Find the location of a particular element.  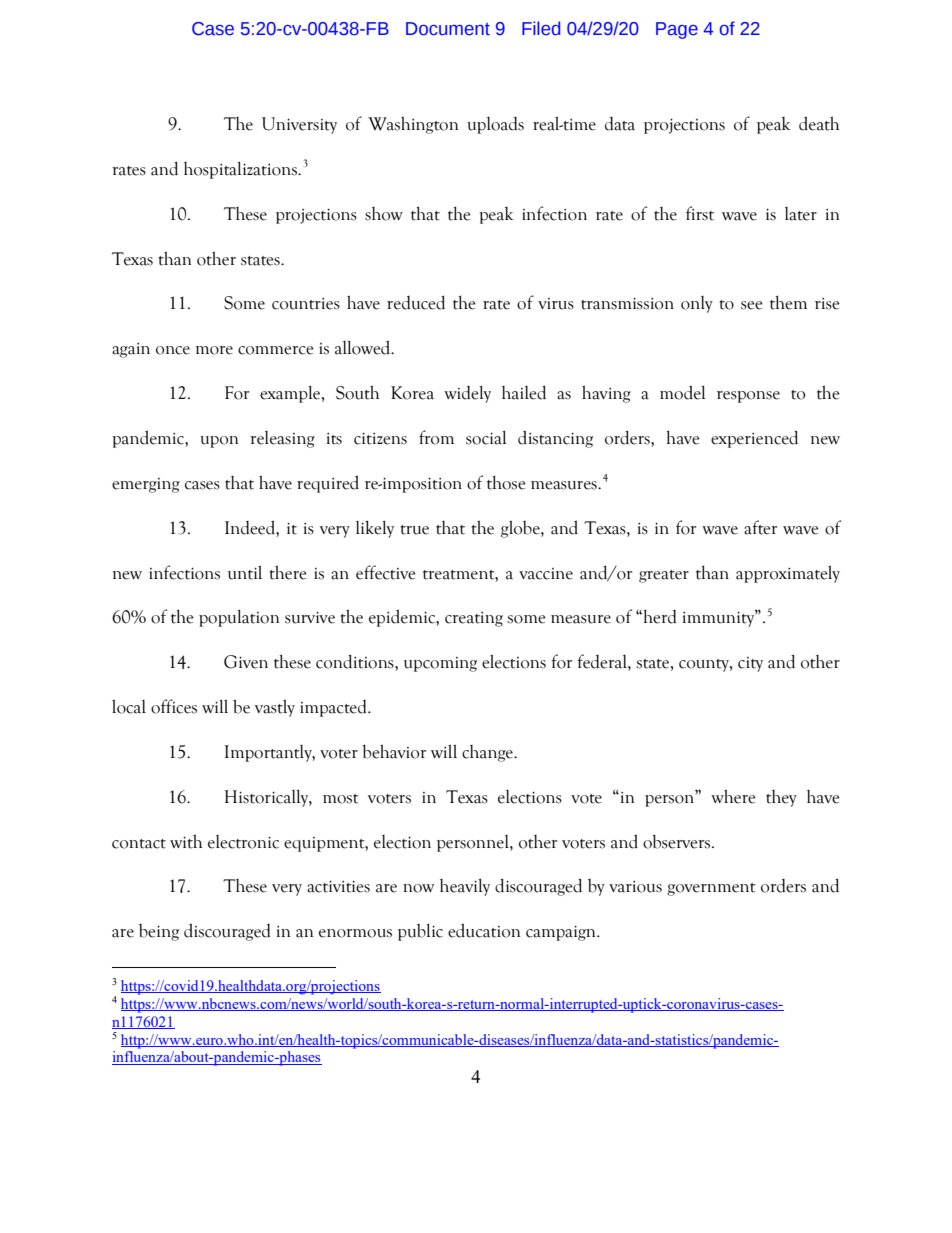

being is located at coordinates (159, 932).
